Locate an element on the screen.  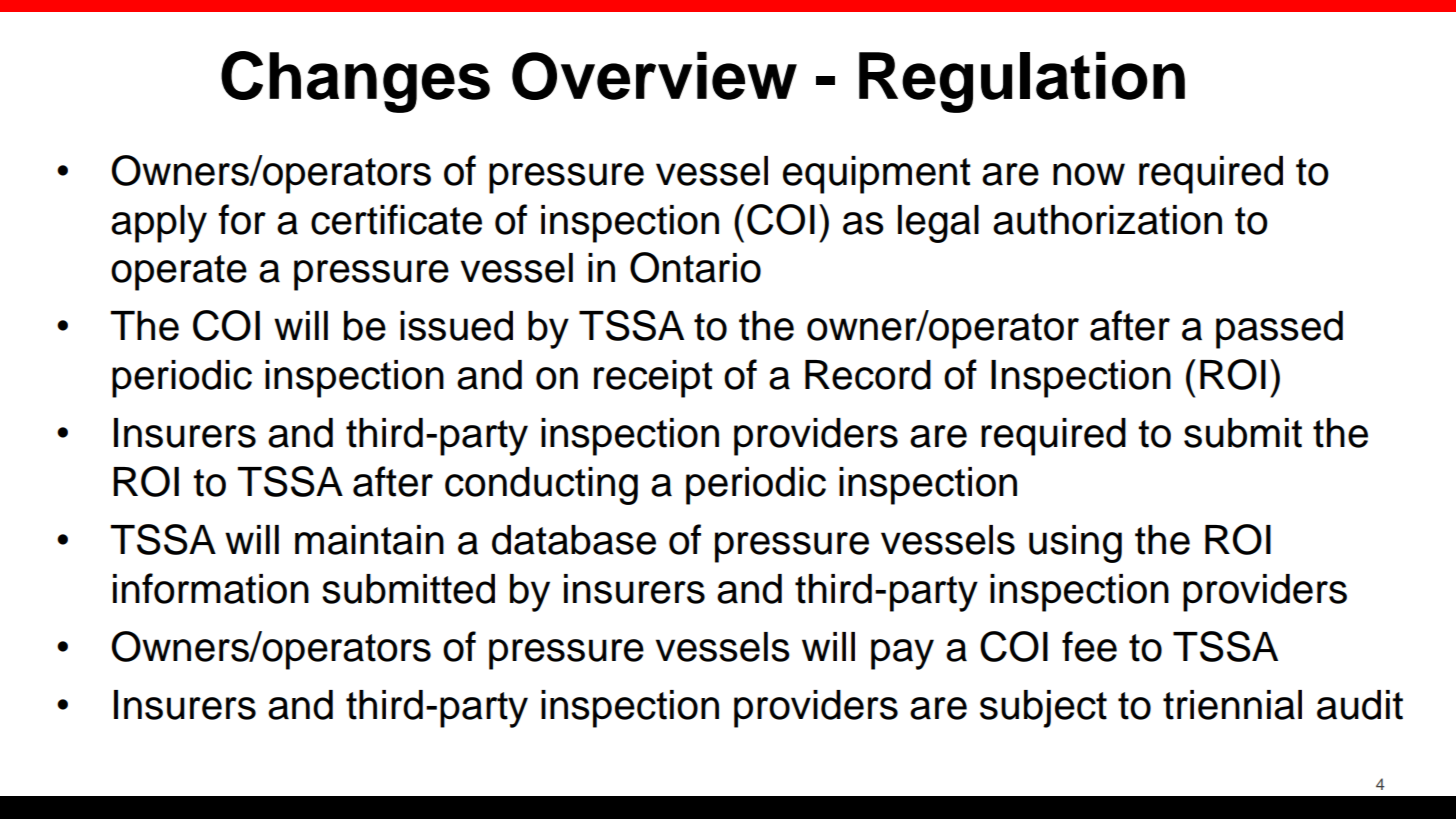
passed is located at coordinates (1279, 330).
